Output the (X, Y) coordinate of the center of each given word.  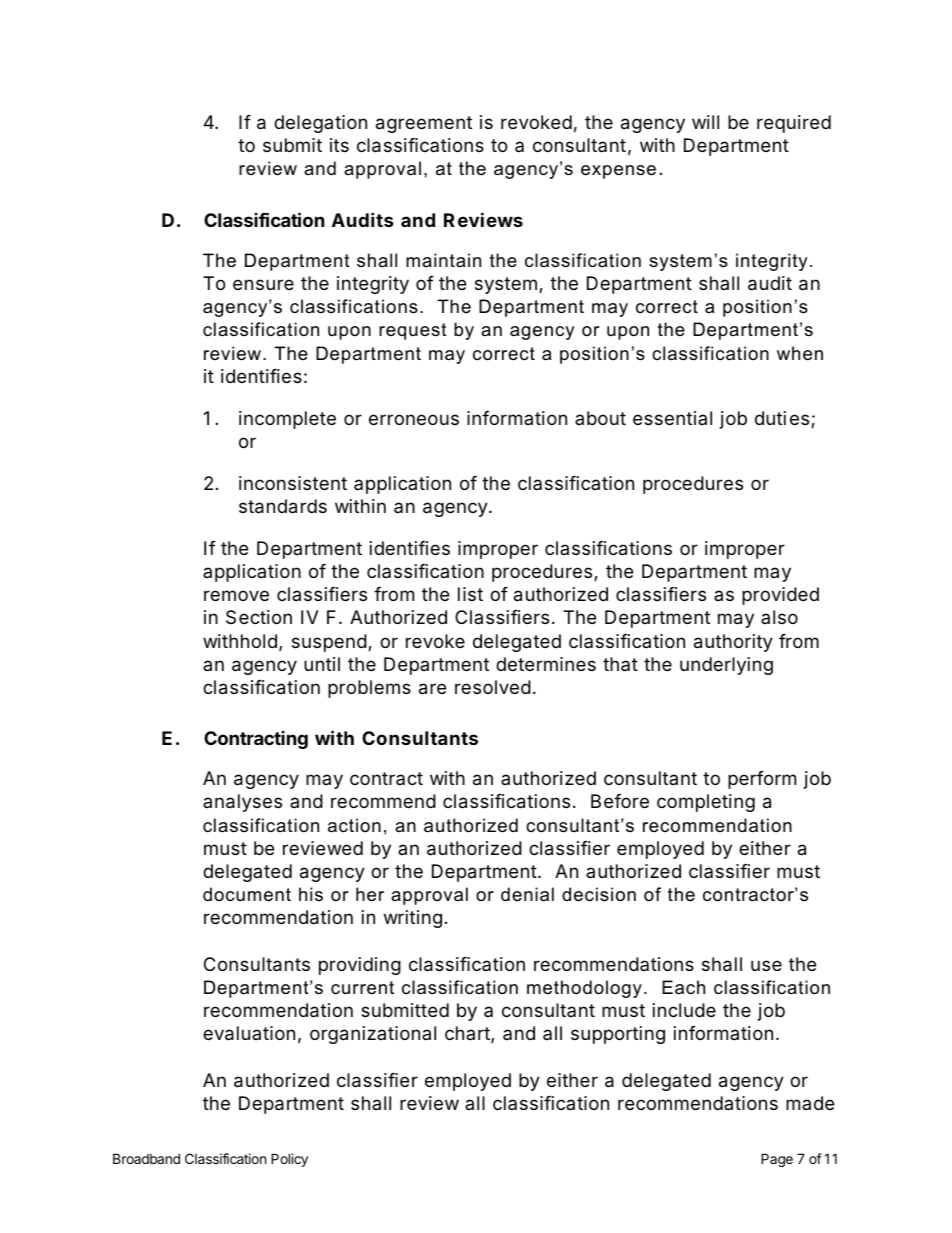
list (470, 594)
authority (733, 643)
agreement (424, 124)
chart (468, 1034)
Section (259, 617)
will (705, 122)
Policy (289, 1160)
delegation (320, 124)
